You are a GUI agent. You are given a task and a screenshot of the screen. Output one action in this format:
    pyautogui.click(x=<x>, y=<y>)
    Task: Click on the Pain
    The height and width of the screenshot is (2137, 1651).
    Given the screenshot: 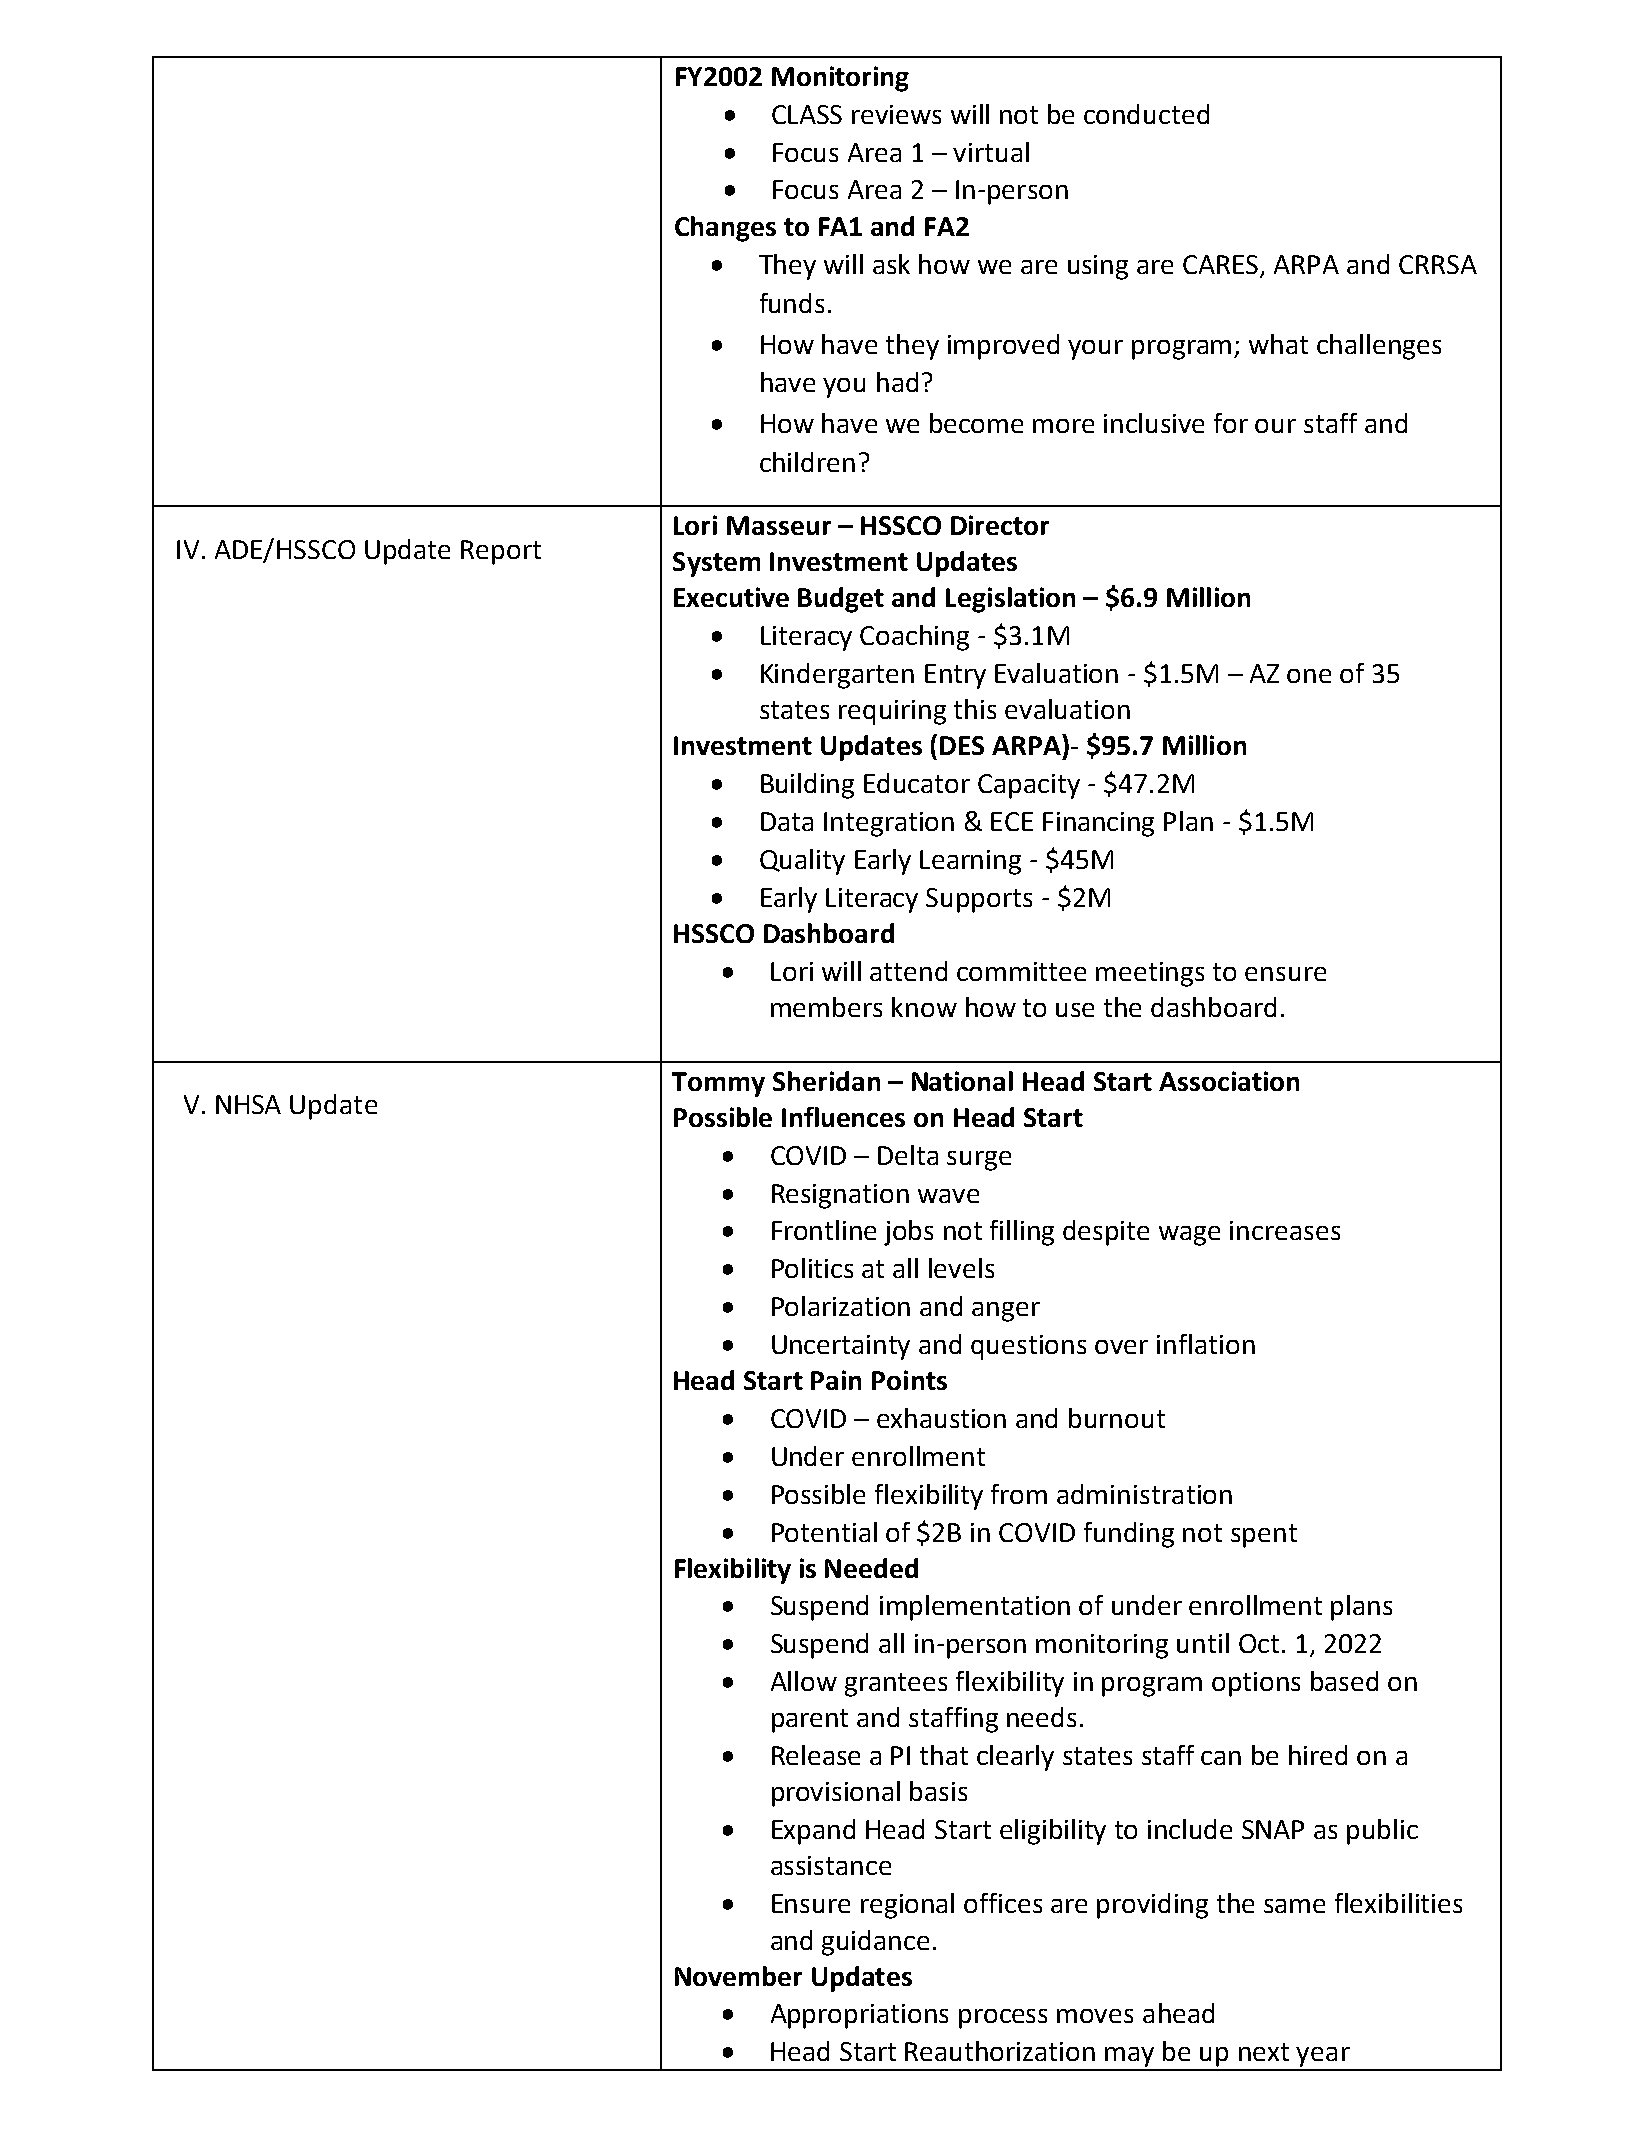 What is the action you would take?
    pyautogui.click(x=836, y=1380)
